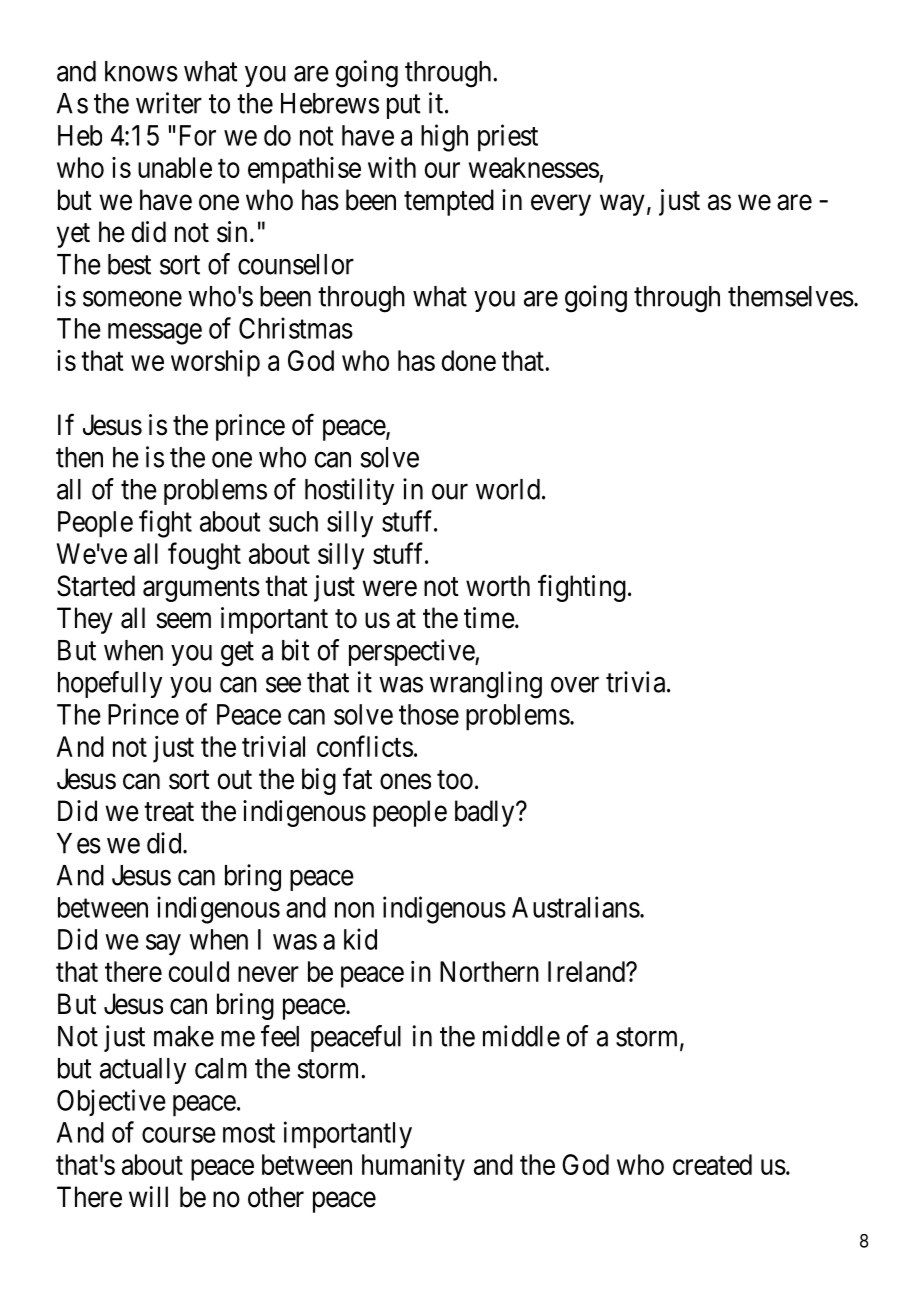 Image resolution: width=924 pixels, height=1308 pixels. Describe the element at coordinates (183, 621) in the screenshot. I see `seem` at that location.
